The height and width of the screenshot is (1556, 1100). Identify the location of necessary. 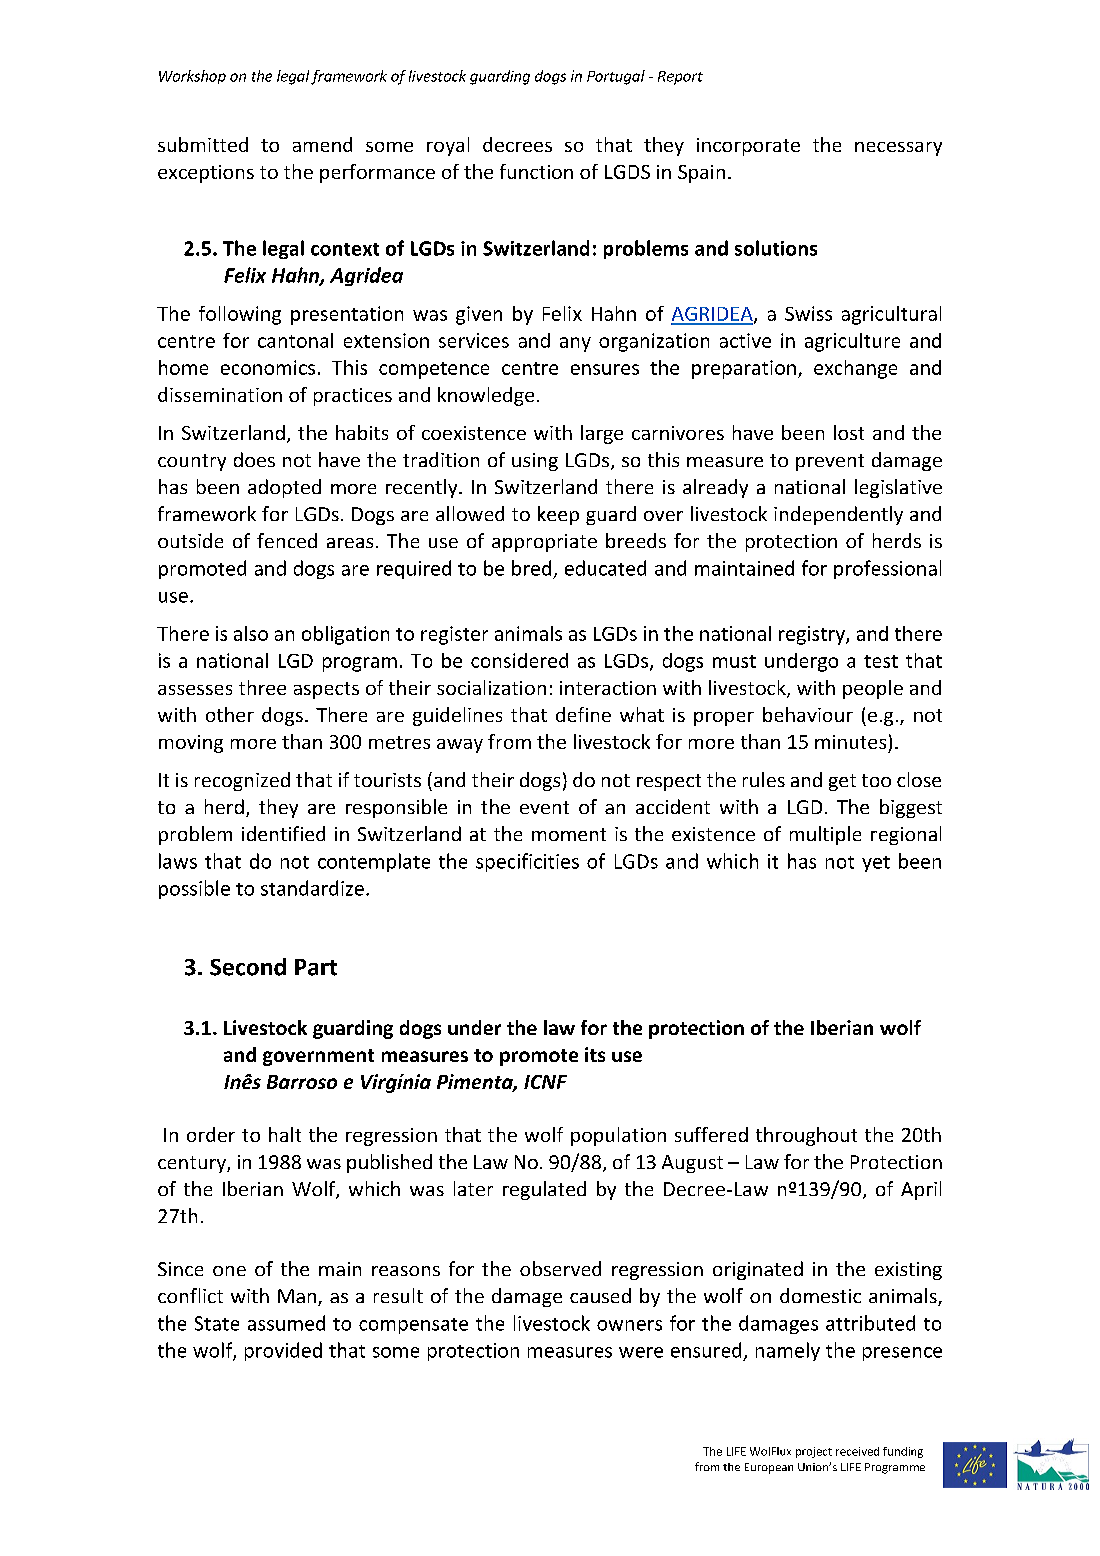
(898, 149).
